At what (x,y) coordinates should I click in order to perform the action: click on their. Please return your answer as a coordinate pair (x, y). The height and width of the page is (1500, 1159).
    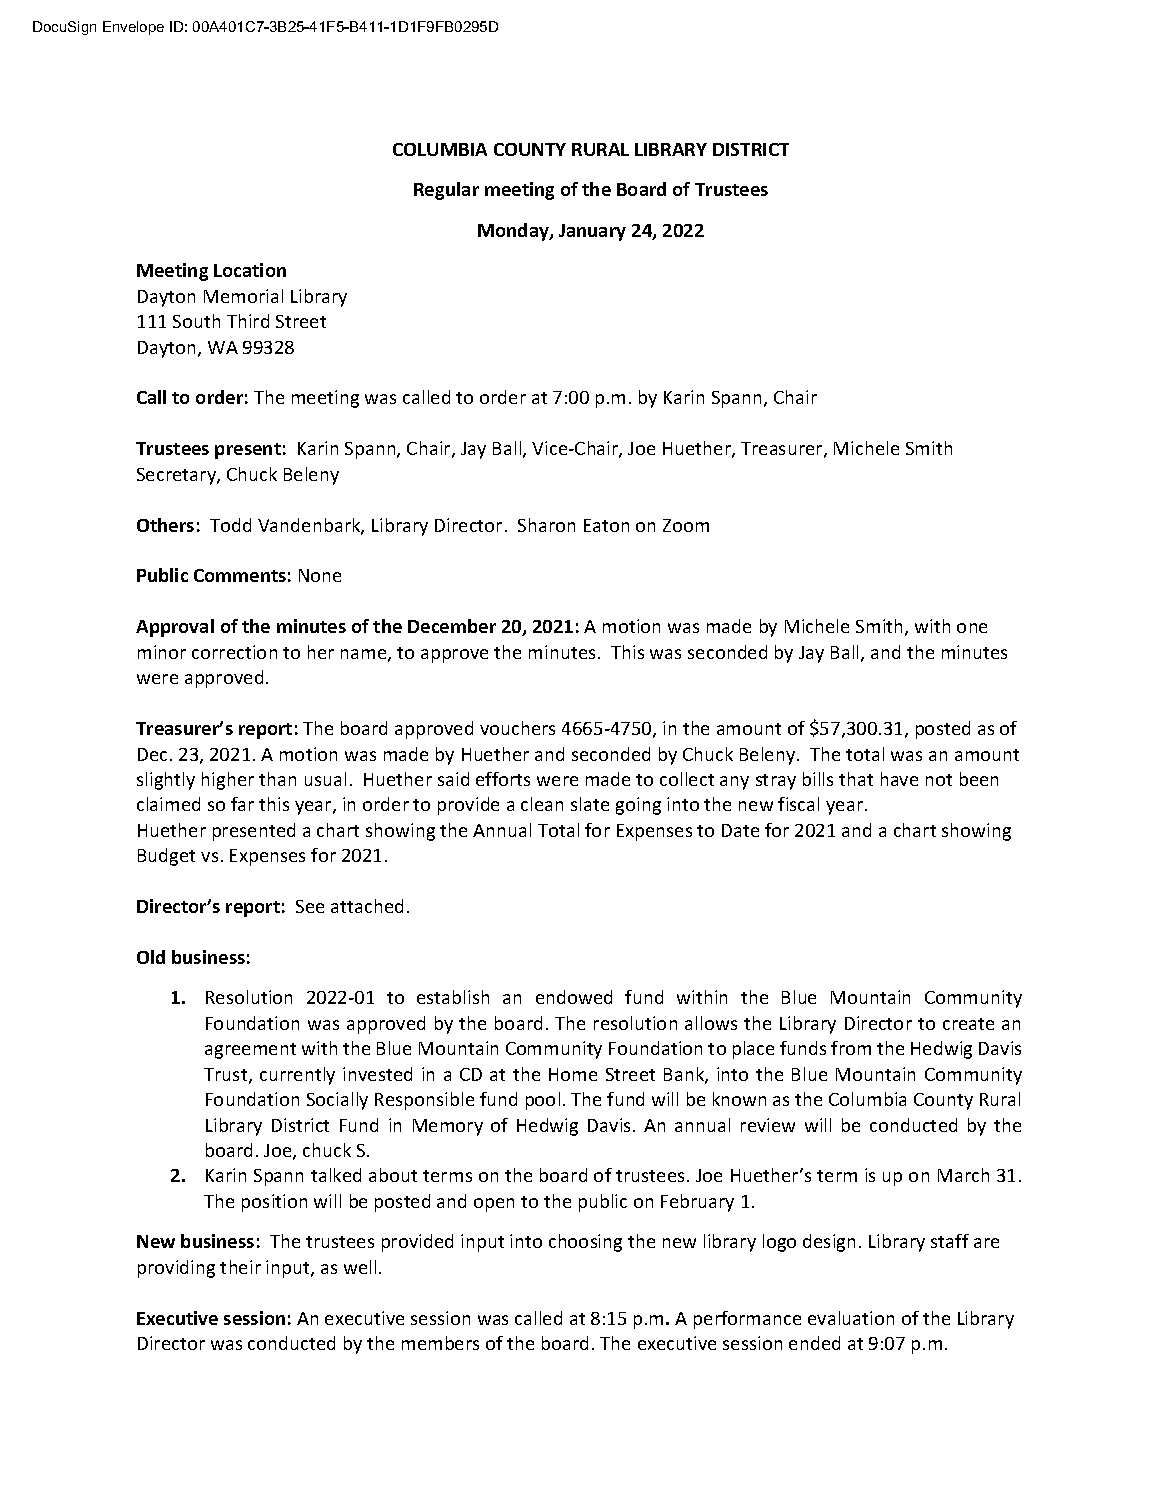
    Looking at the image, I should click on (240, 1267).
